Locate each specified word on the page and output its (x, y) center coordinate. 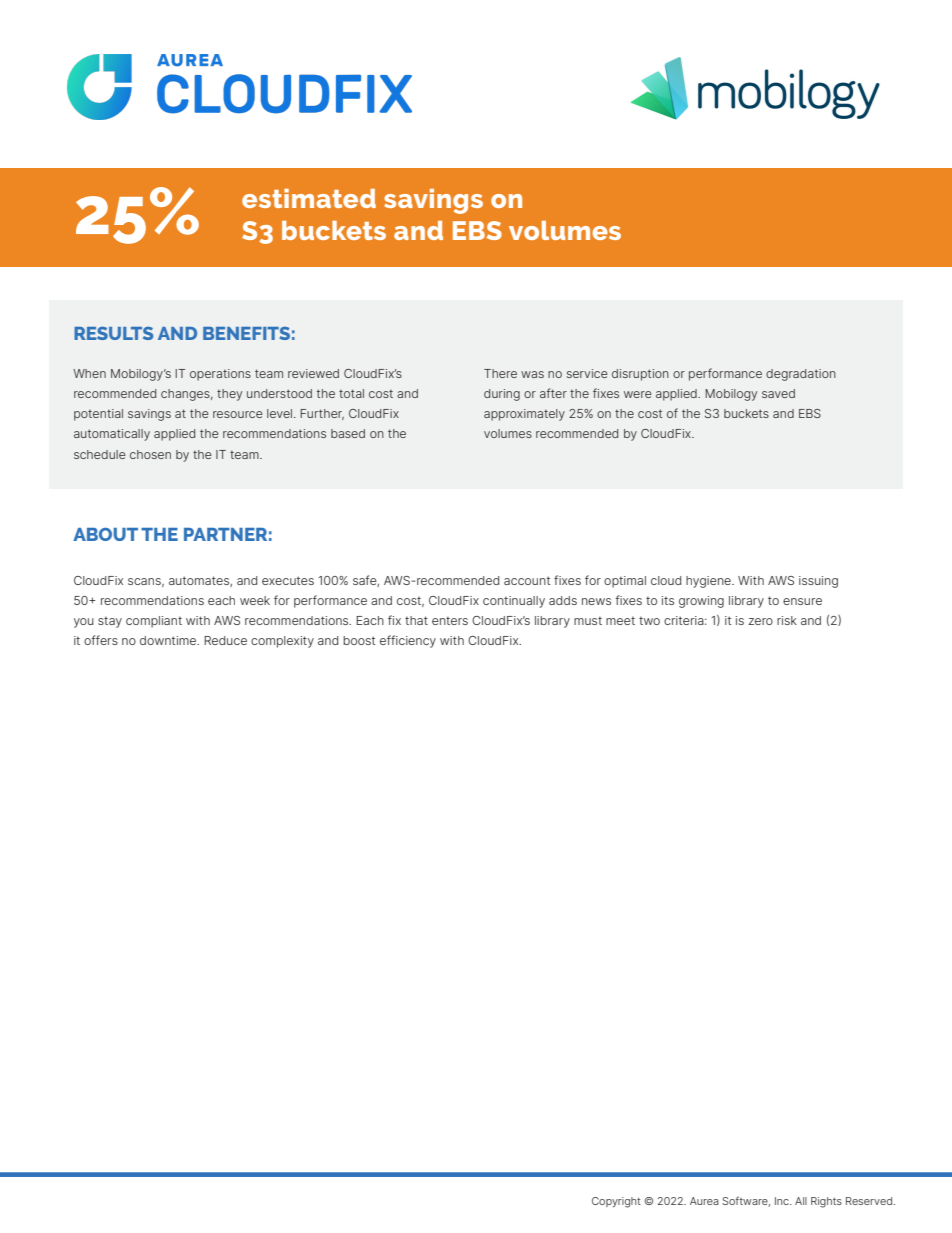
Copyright (616, 1202)
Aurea (704, 1201)
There (500, 373)
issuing (818, 582)
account (527, 580)
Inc (783, 1201)
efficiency (408, 641)
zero (760, 621)
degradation (801, 375)
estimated (309, 198)
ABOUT (105, 534)
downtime (169, 640)
